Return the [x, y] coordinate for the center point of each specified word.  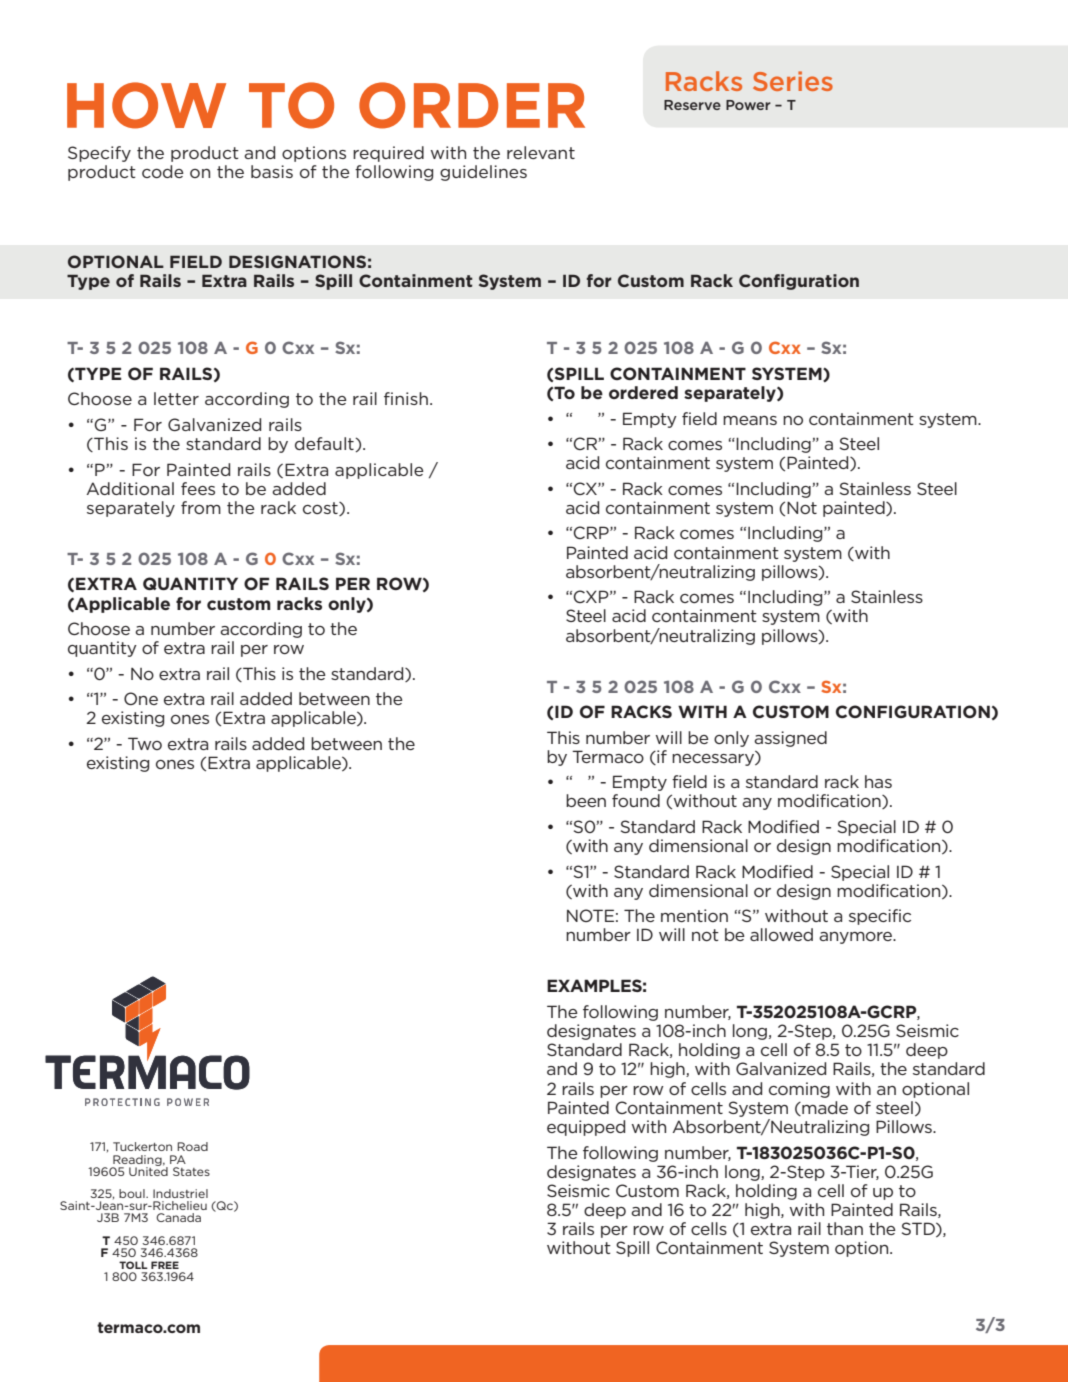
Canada [178, 1217]
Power [748, 105]
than [845, 1228]
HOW [146, 105]
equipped [586, 1128]
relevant [541, 152]
